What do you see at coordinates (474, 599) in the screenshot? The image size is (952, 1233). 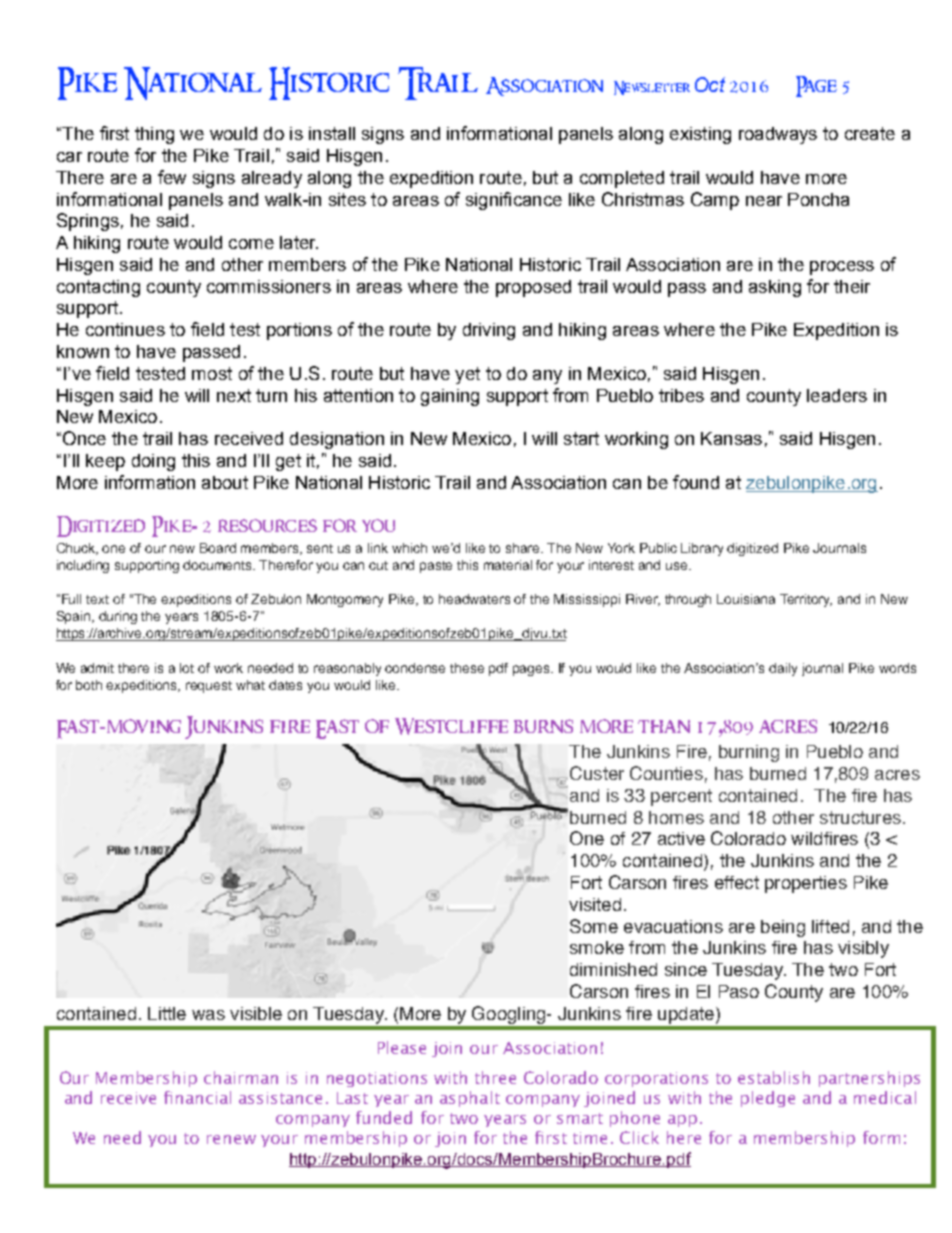 I see `headwaters` at bounding box center [474, 599].
